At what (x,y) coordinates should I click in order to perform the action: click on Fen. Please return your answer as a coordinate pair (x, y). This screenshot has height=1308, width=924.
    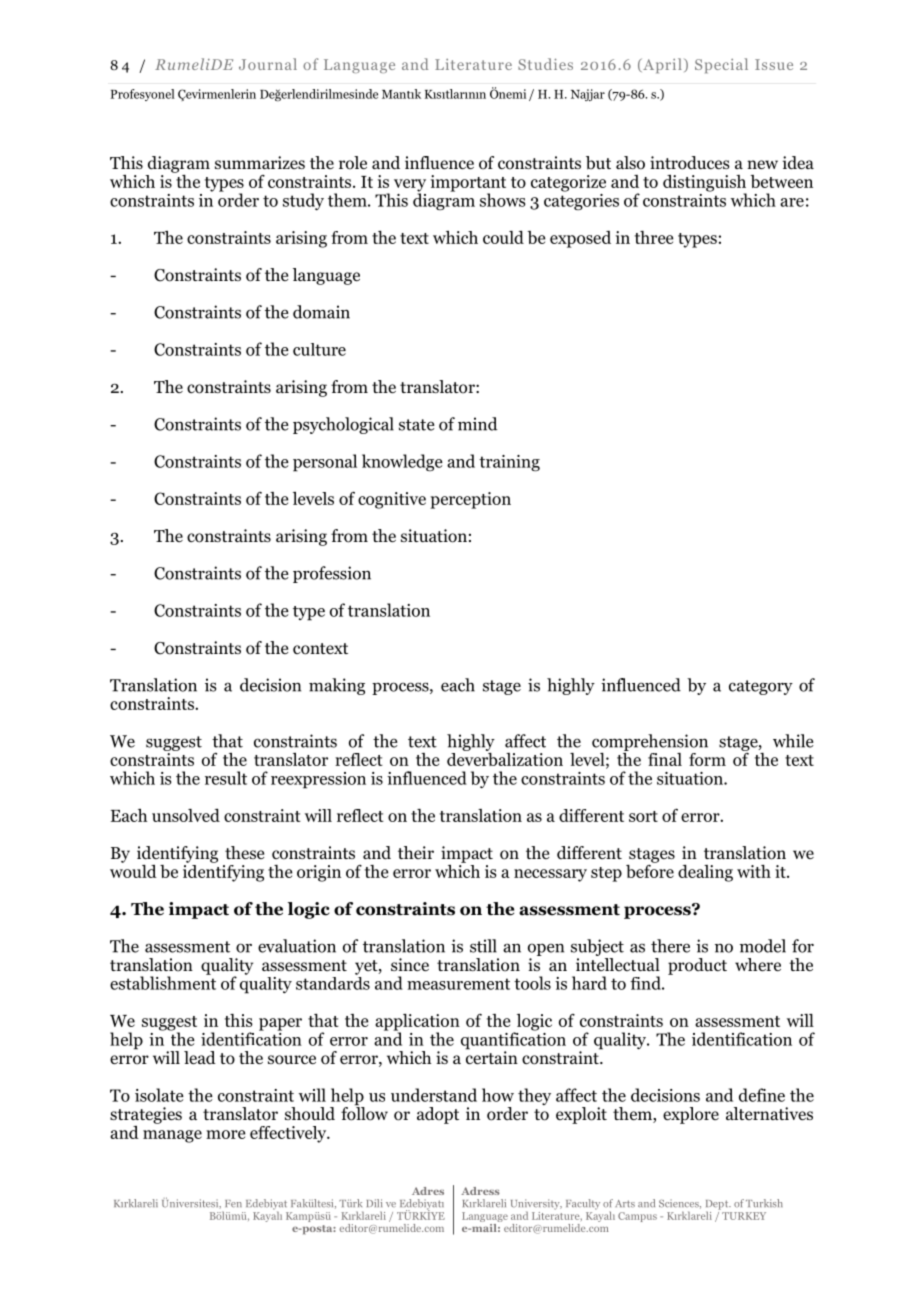
    Looking at the image, I should click on (233, 1204).
